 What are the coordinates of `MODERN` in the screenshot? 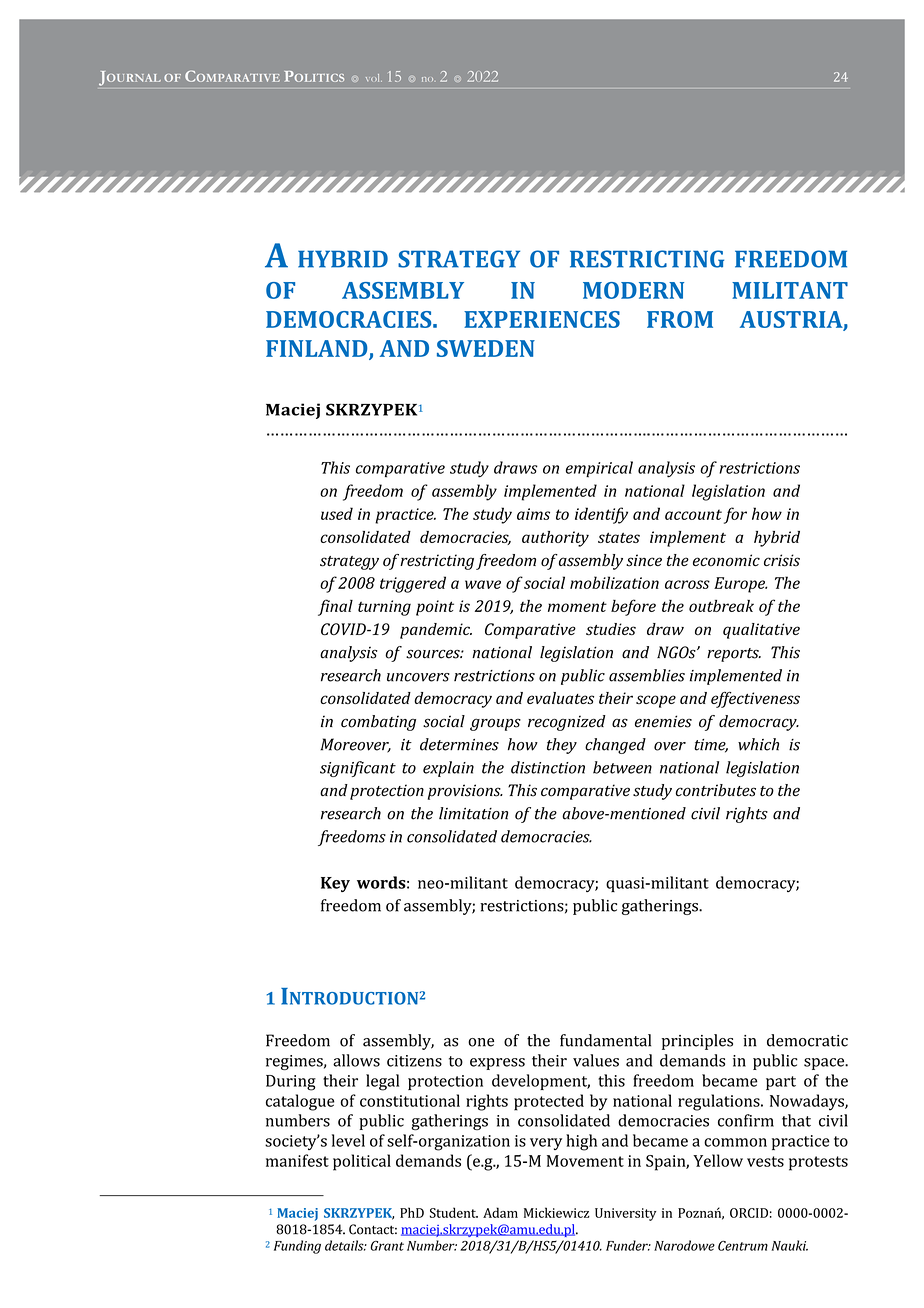 It's located at (633, 290).
